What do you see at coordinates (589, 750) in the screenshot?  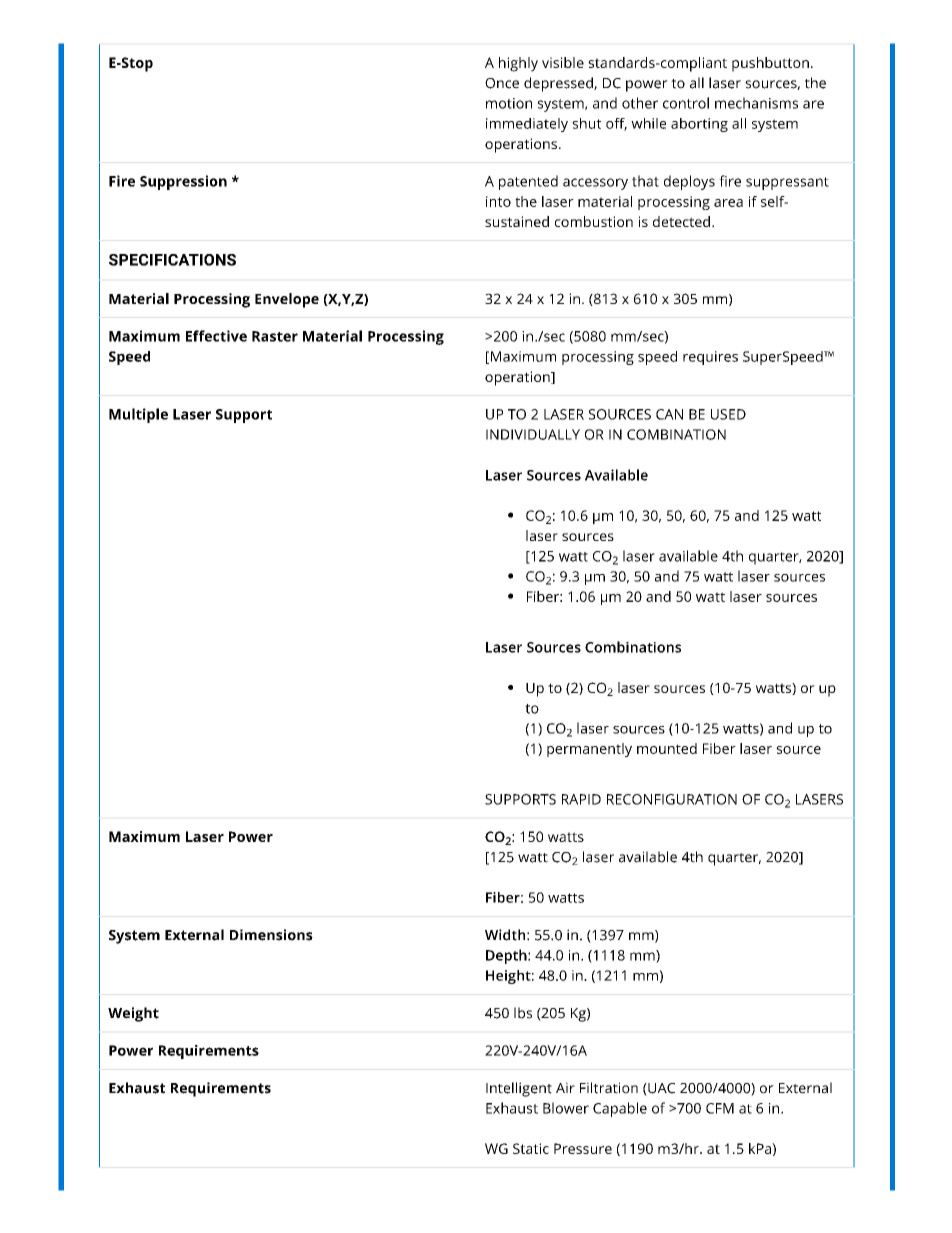 I see `permanently` at bounding box center [589, 750].
